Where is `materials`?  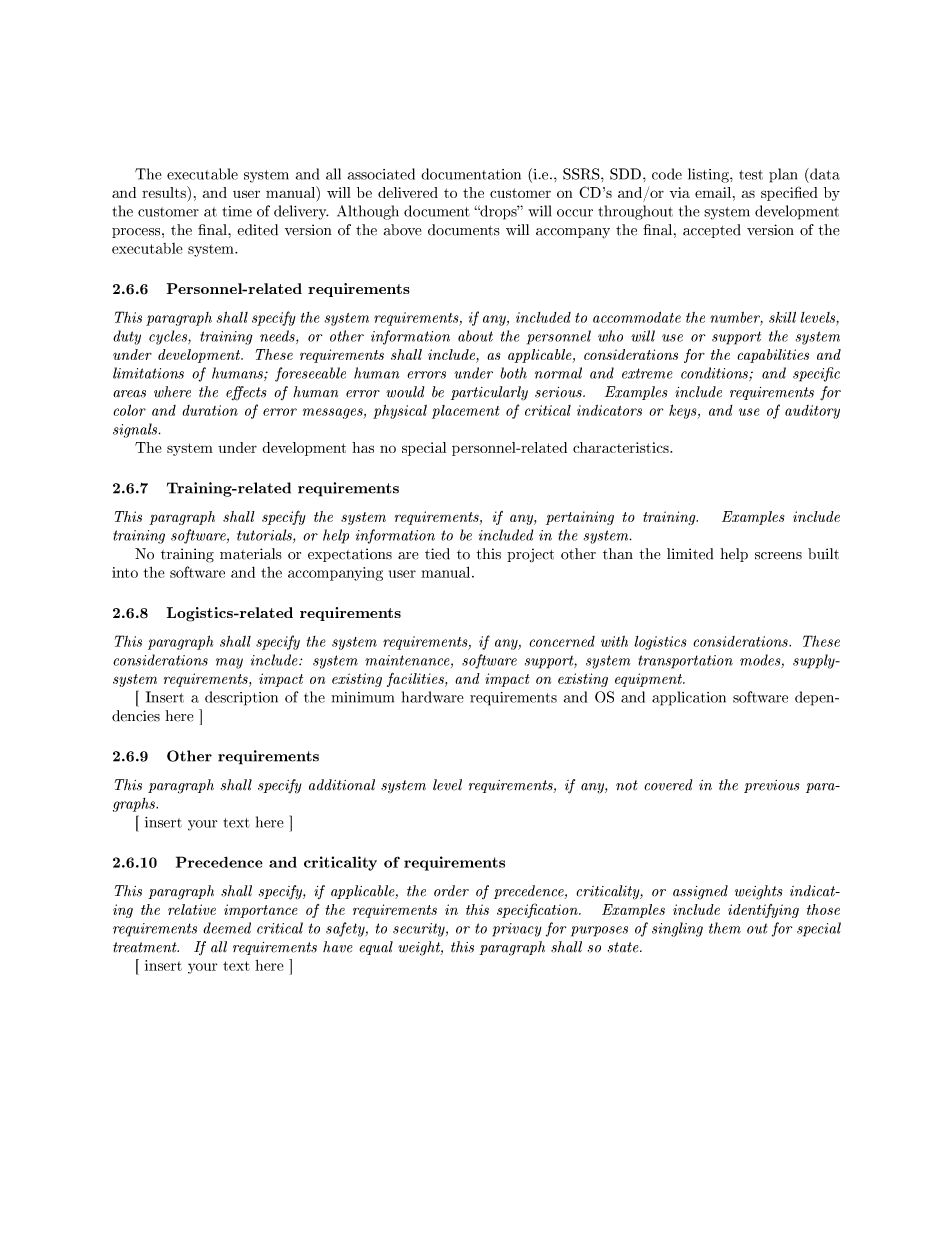 materials is located at coordinates (251, 554).
